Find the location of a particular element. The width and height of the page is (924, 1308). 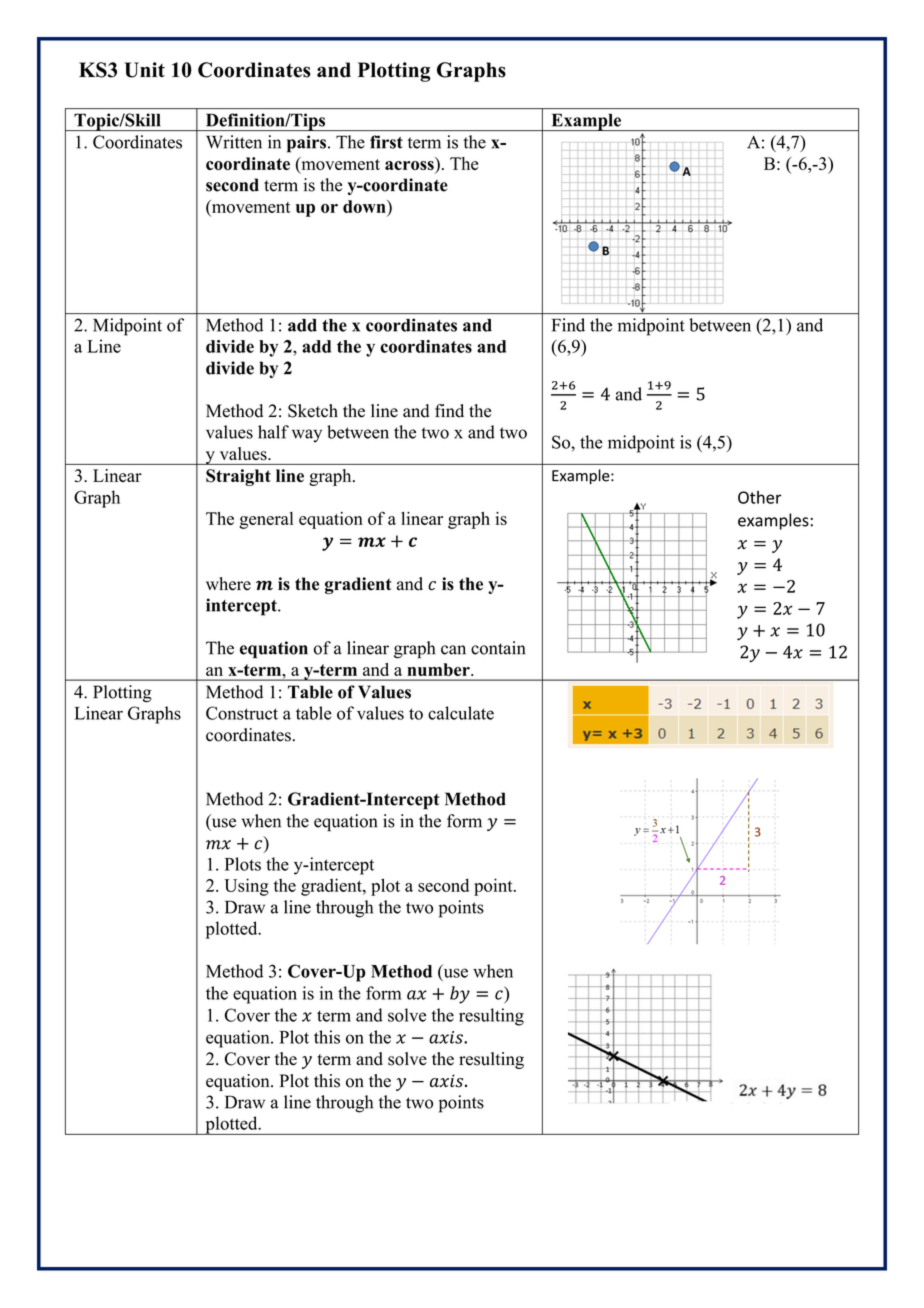

Written is located at coordinates (234, 142).
